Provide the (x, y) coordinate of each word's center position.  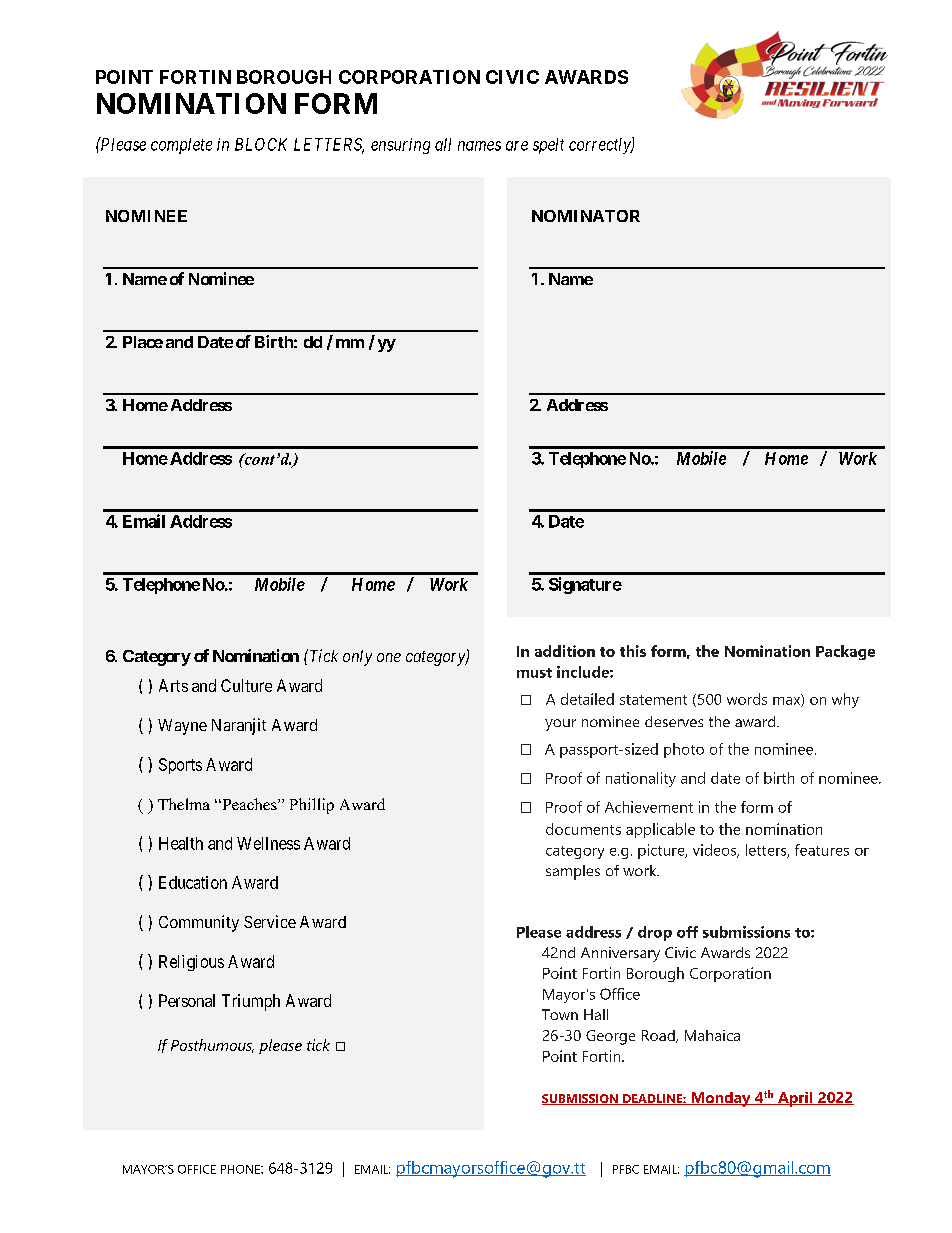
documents (583, 829)
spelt (548, 146)
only (357, 658)
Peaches (249, 804)
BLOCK (261, 144)
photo (684, 750)
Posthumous (212, 1046)
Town (560, 1014)
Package (845, 652)
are (517, 146)
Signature (585, 585)
